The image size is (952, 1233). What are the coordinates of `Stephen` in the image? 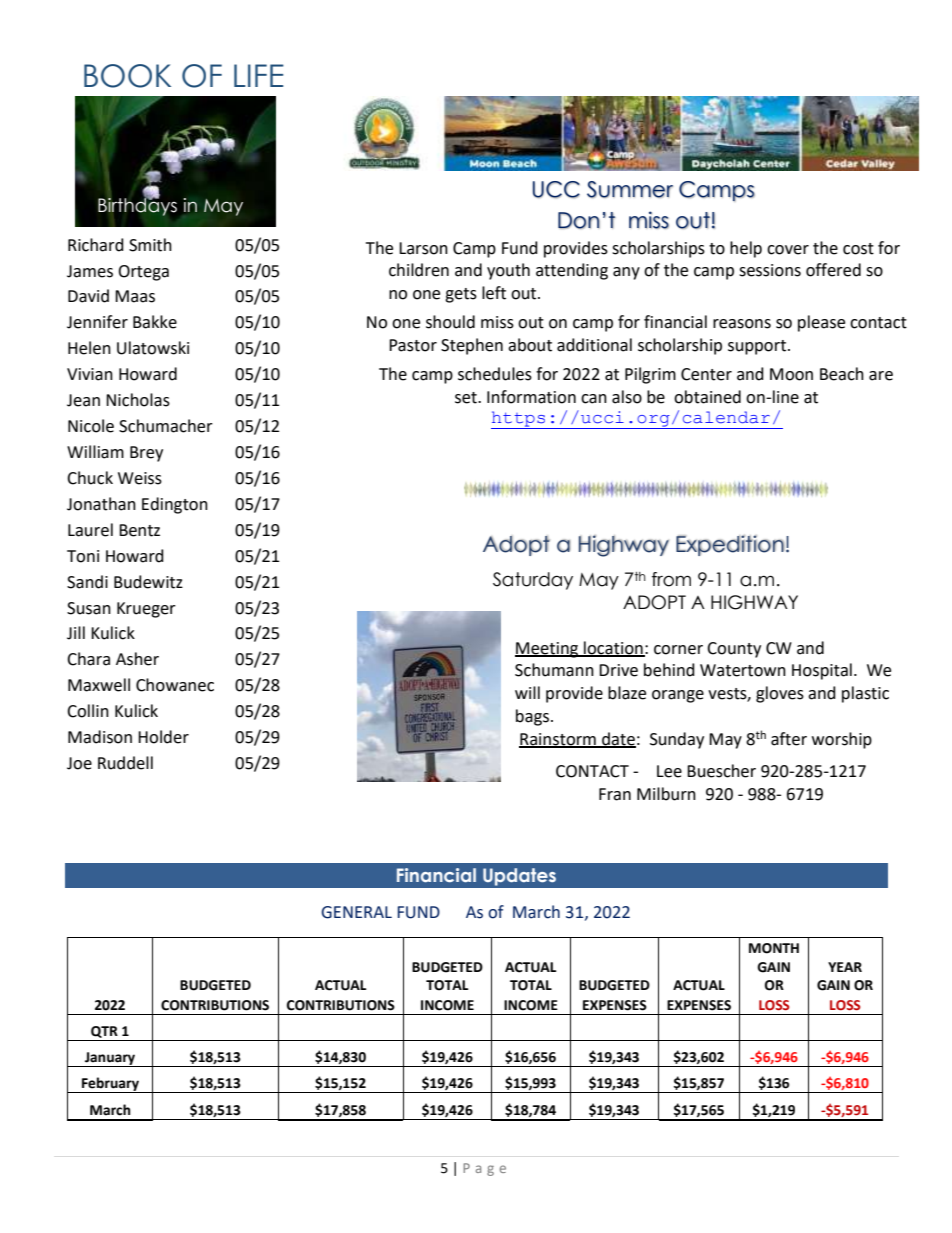 It's located at (472, 346).
